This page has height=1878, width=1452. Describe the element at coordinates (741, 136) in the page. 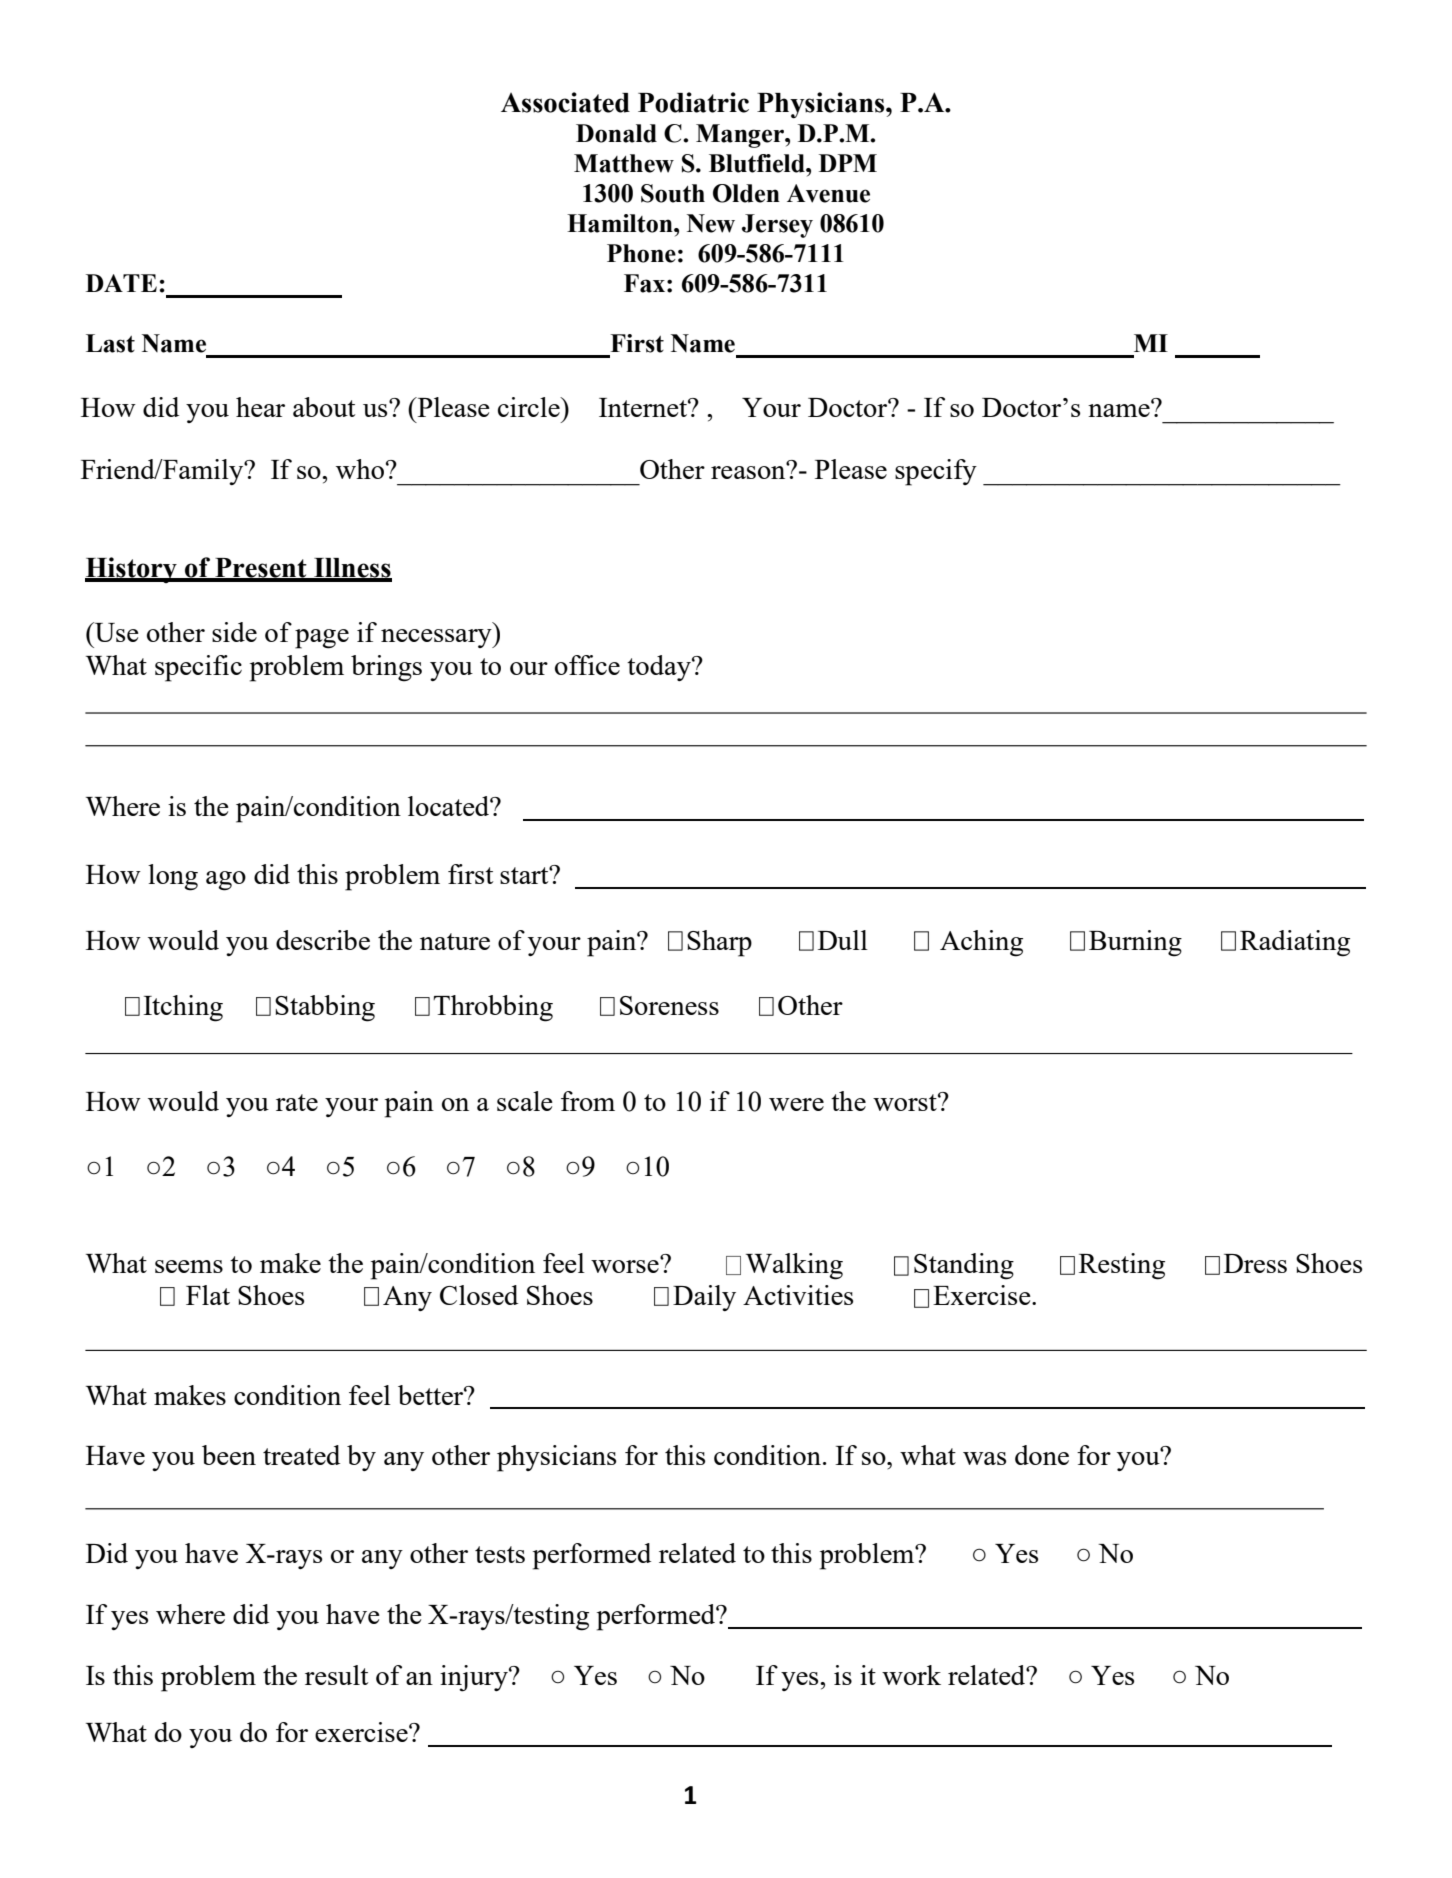

I see `Manger` at that location.
